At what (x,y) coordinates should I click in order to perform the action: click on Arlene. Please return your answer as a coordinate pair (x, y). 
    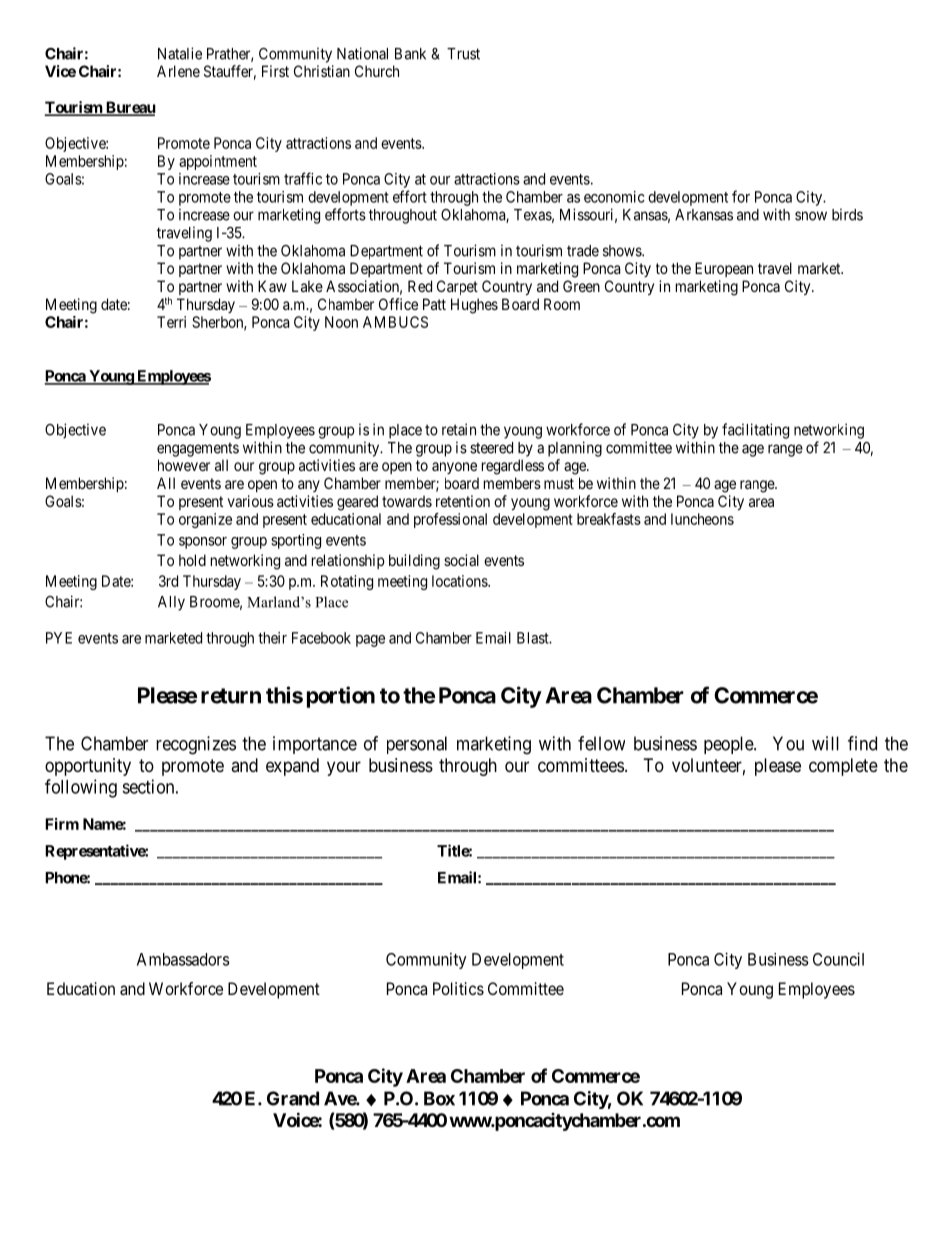
    Looking at the image, I should click on (178, 71).
